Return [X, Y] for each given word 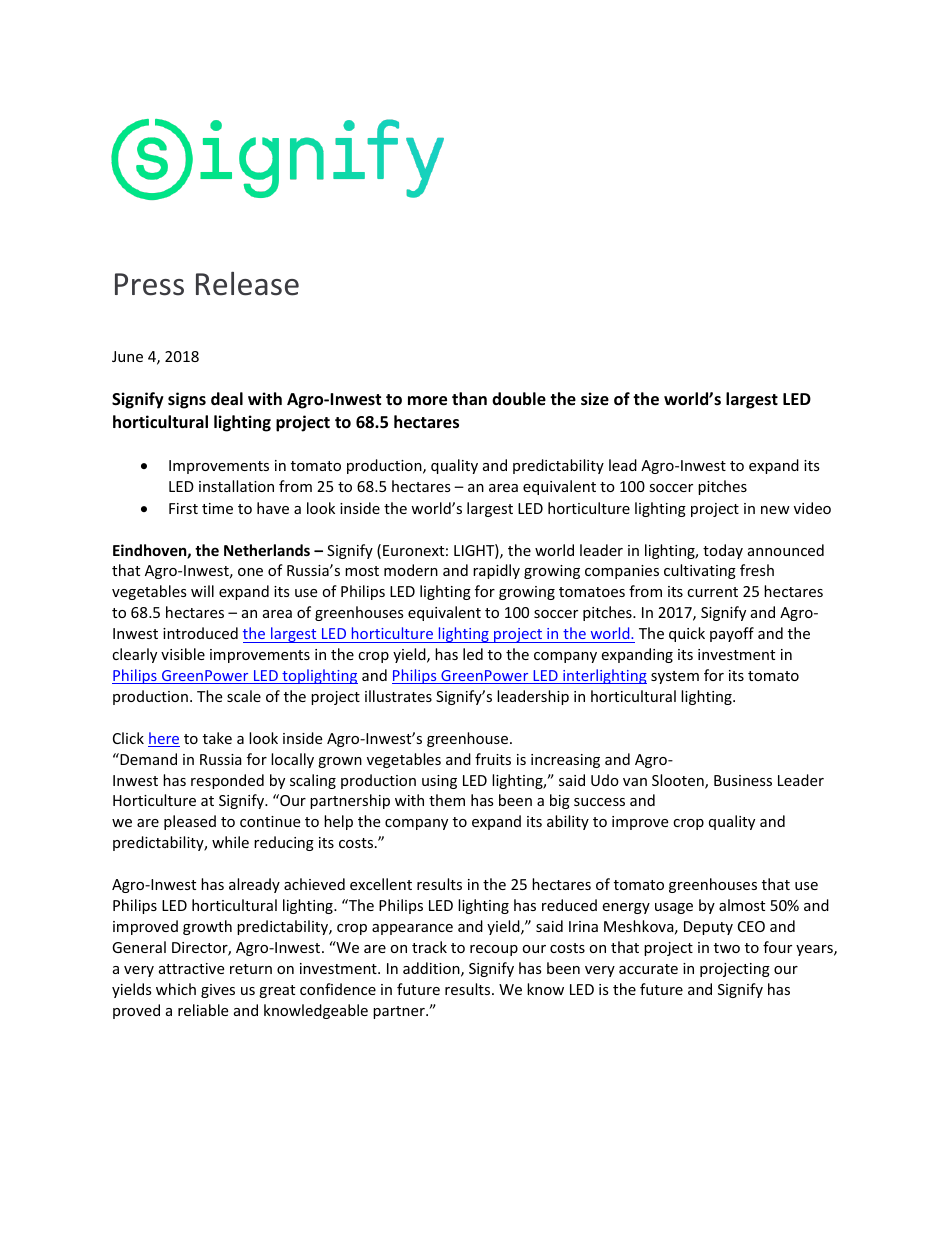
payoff [732, 634]
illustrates [398, 696]
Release [247, 284]
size [595, 399]
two [727, 948]
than [469, 398]
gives [218, 991]
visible [183, 654]
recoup [494, 950]
